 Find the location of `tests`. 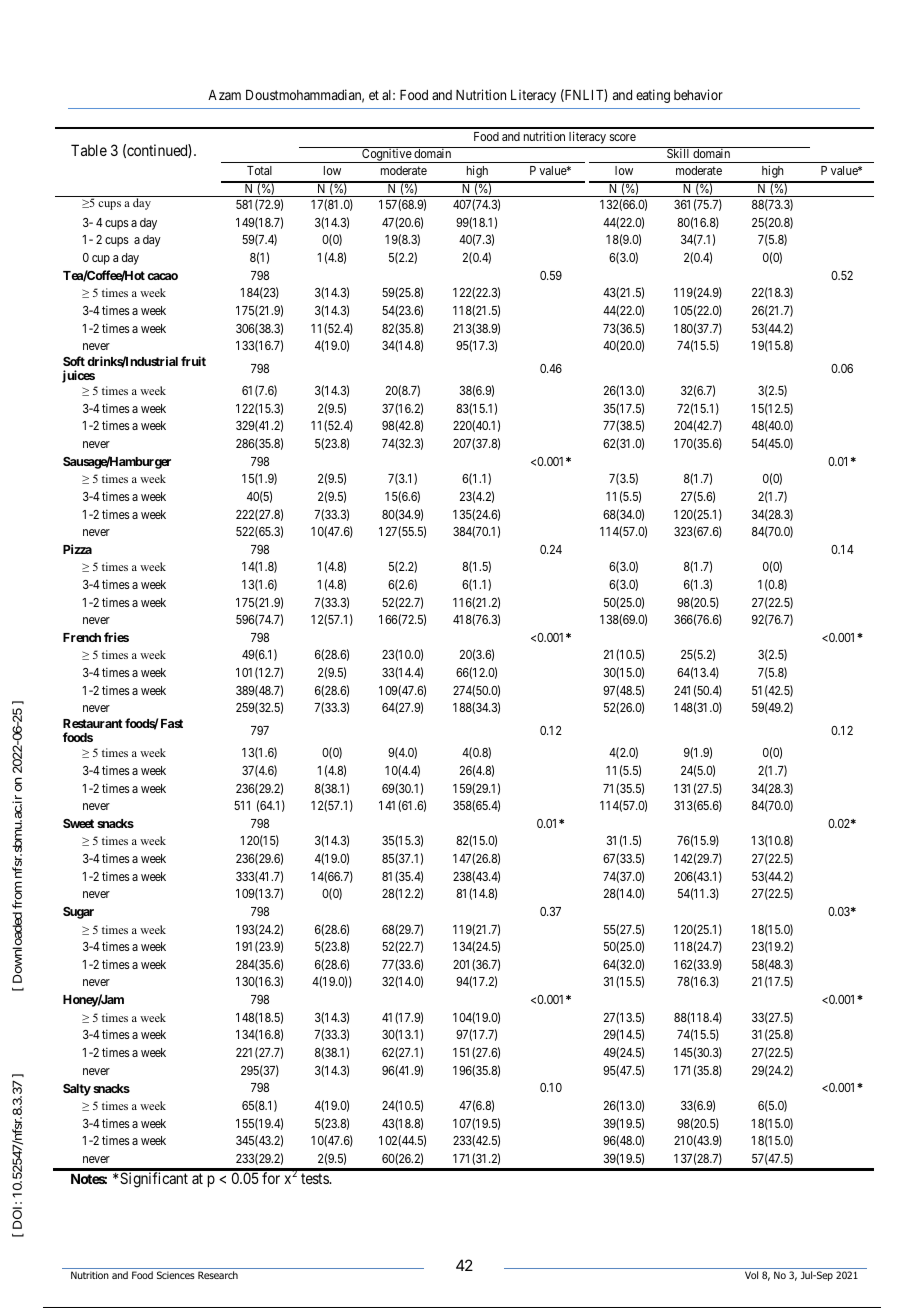

tests is located at coordinates (315, 1178).
